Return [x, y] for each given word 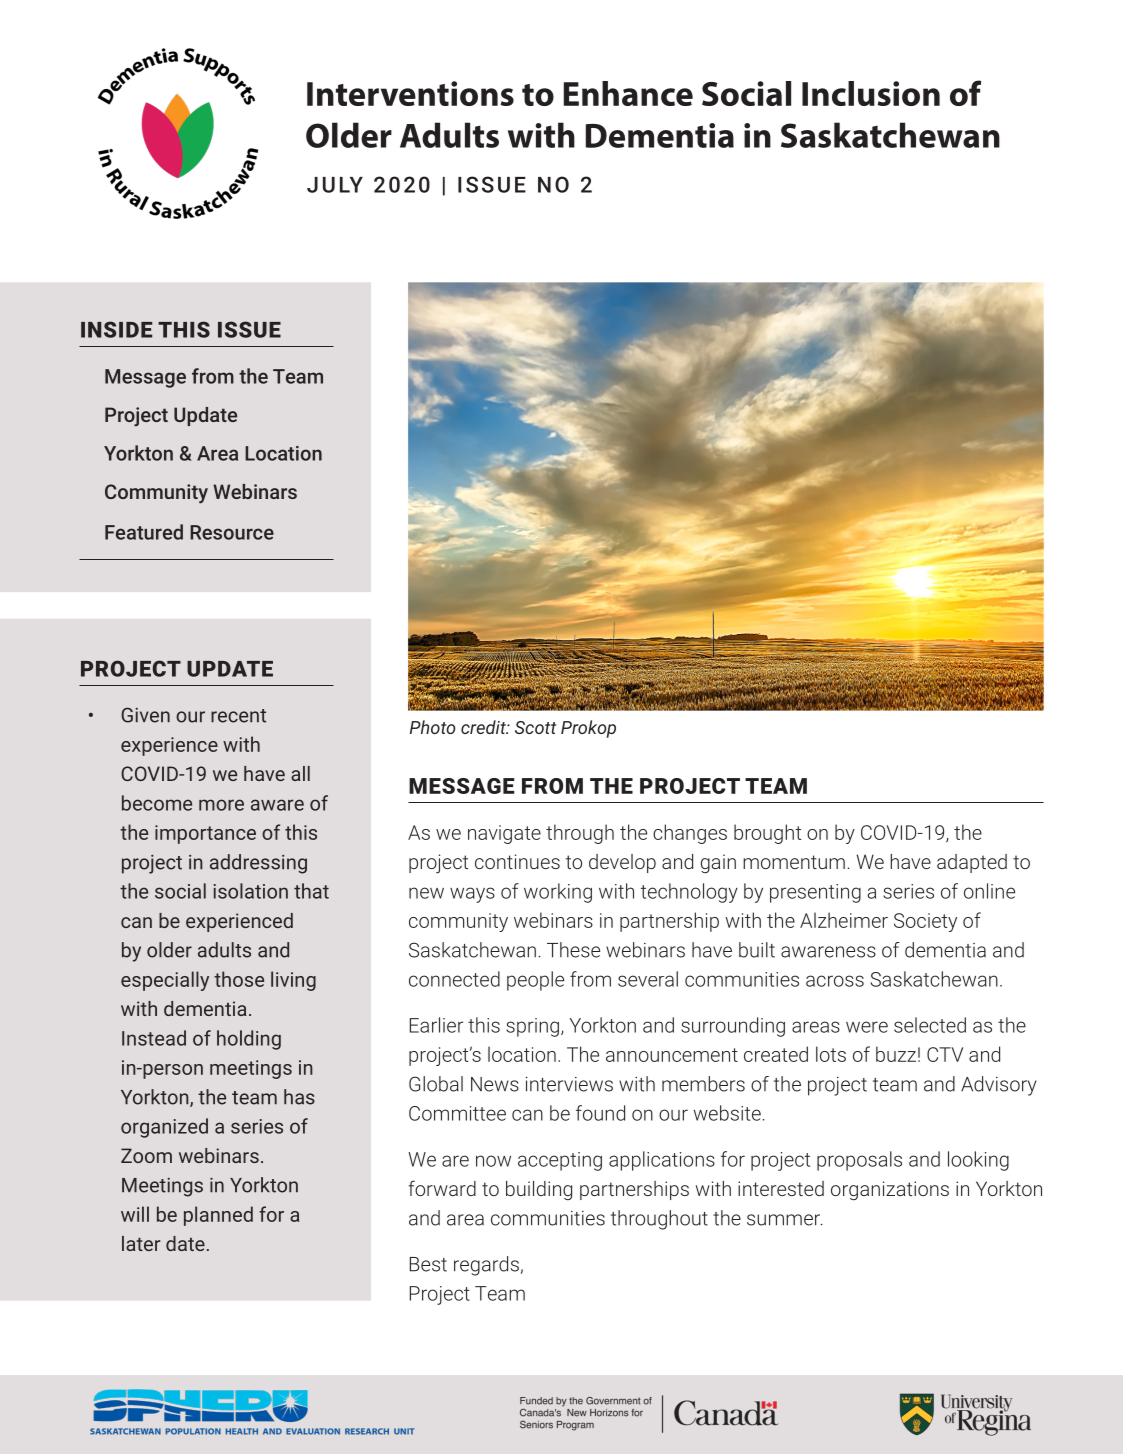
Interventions [410, 93]
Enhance [628, 93]
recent [238, 716]
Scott [535, 727]
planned [218, 1216]
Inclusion [871, 93]
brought [767, 834]
